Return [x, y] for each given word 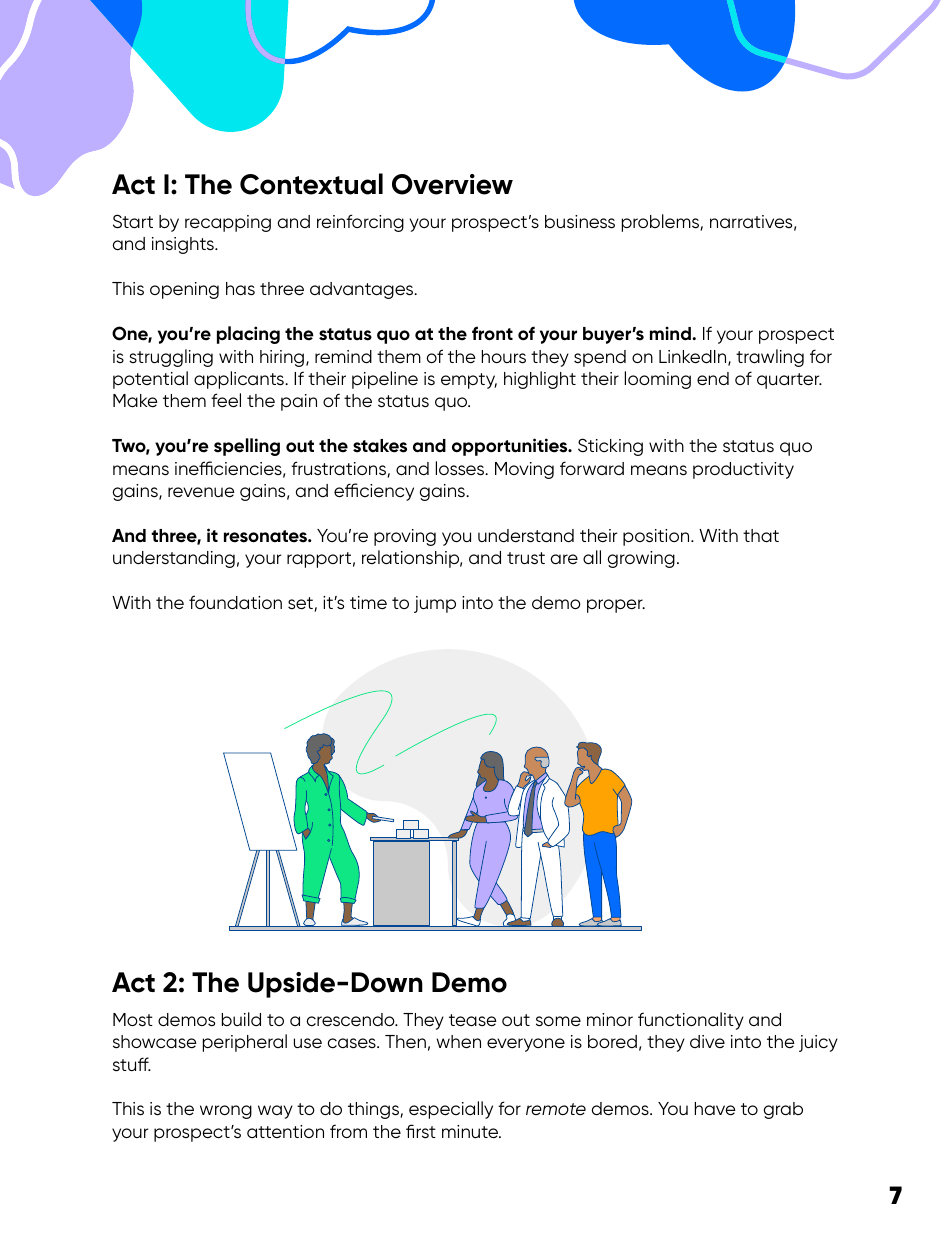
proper [616, 606]
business [580, 222]
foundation [235, 602]
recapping [228, 223]
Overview [452, 184]
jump [435, 604]
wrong [226, 1112]
